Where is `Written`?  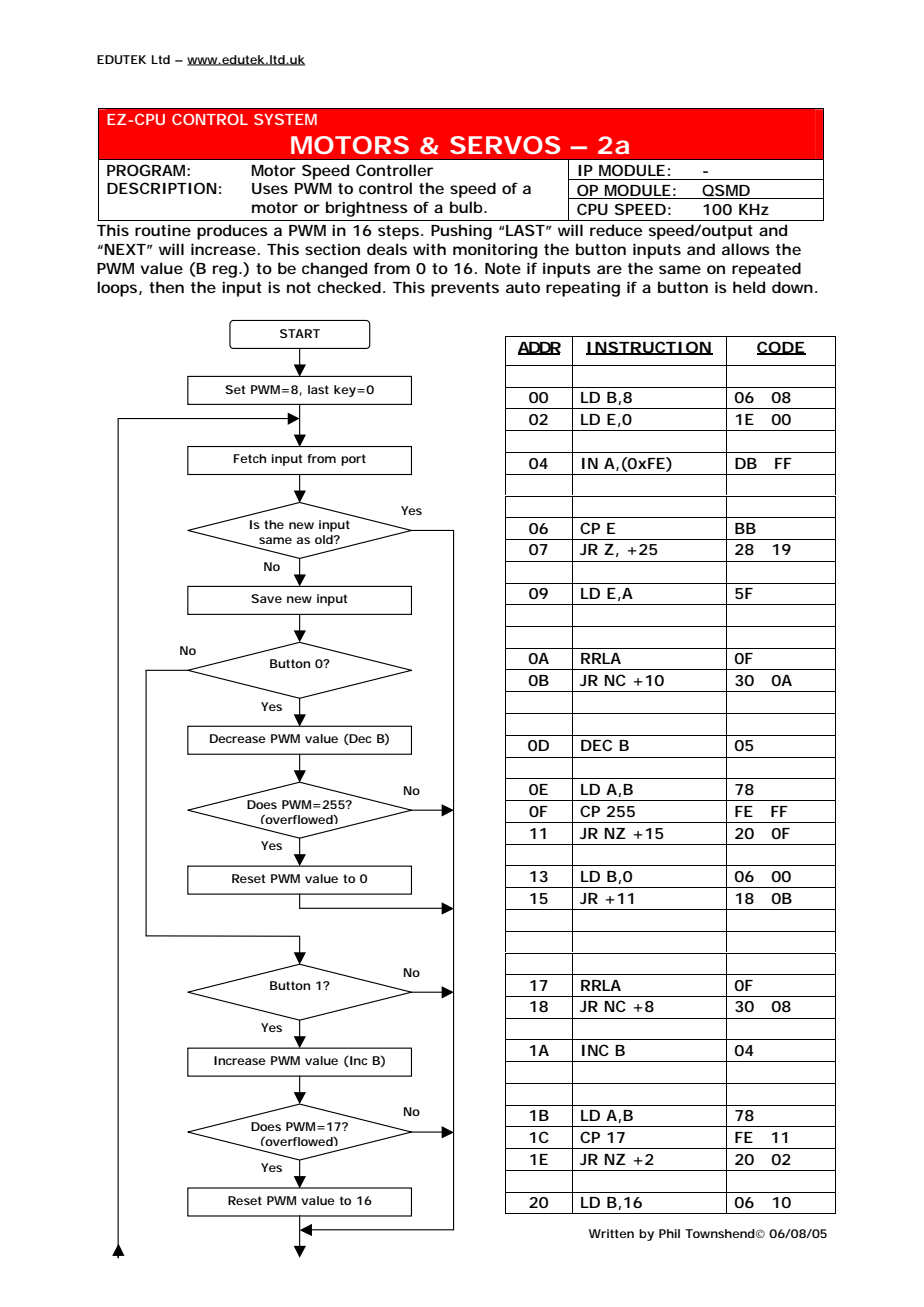 Written is located at coordinates (611, 1233).
